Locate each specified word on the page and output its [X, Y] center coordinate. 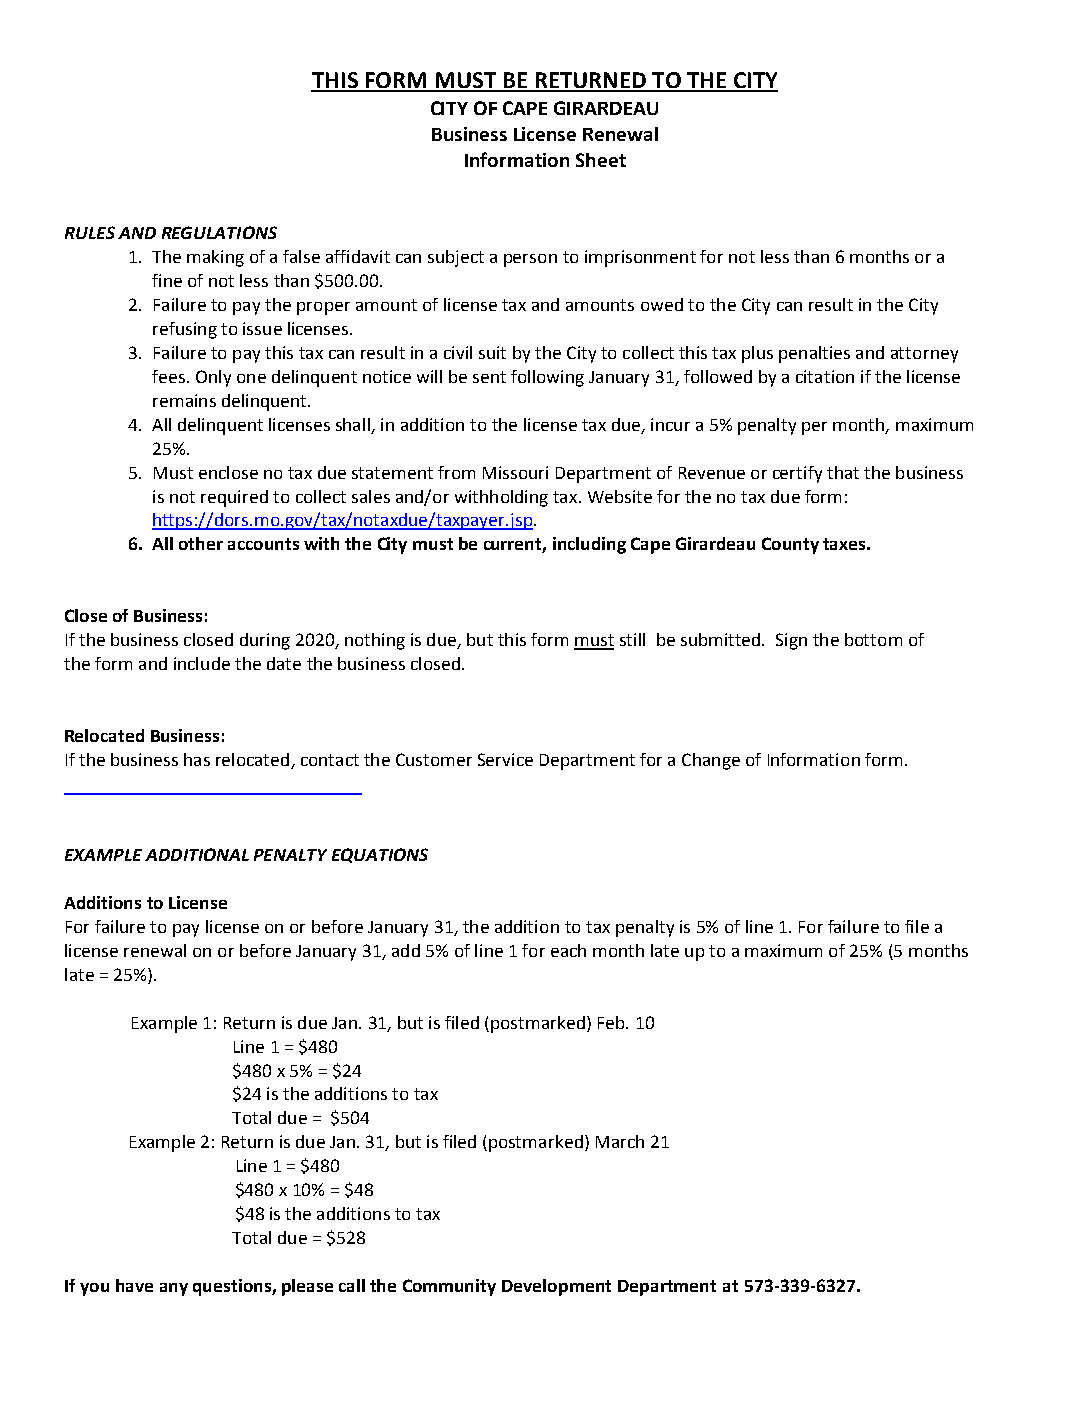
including [589, 545]
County [790, 545]
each [568, 950]
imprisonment [640, 258]
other [201, 543]
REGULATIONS [219, 232]
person [530, 260]
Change [711, 761]
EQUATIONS [380, 855]
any [174, 1289]
